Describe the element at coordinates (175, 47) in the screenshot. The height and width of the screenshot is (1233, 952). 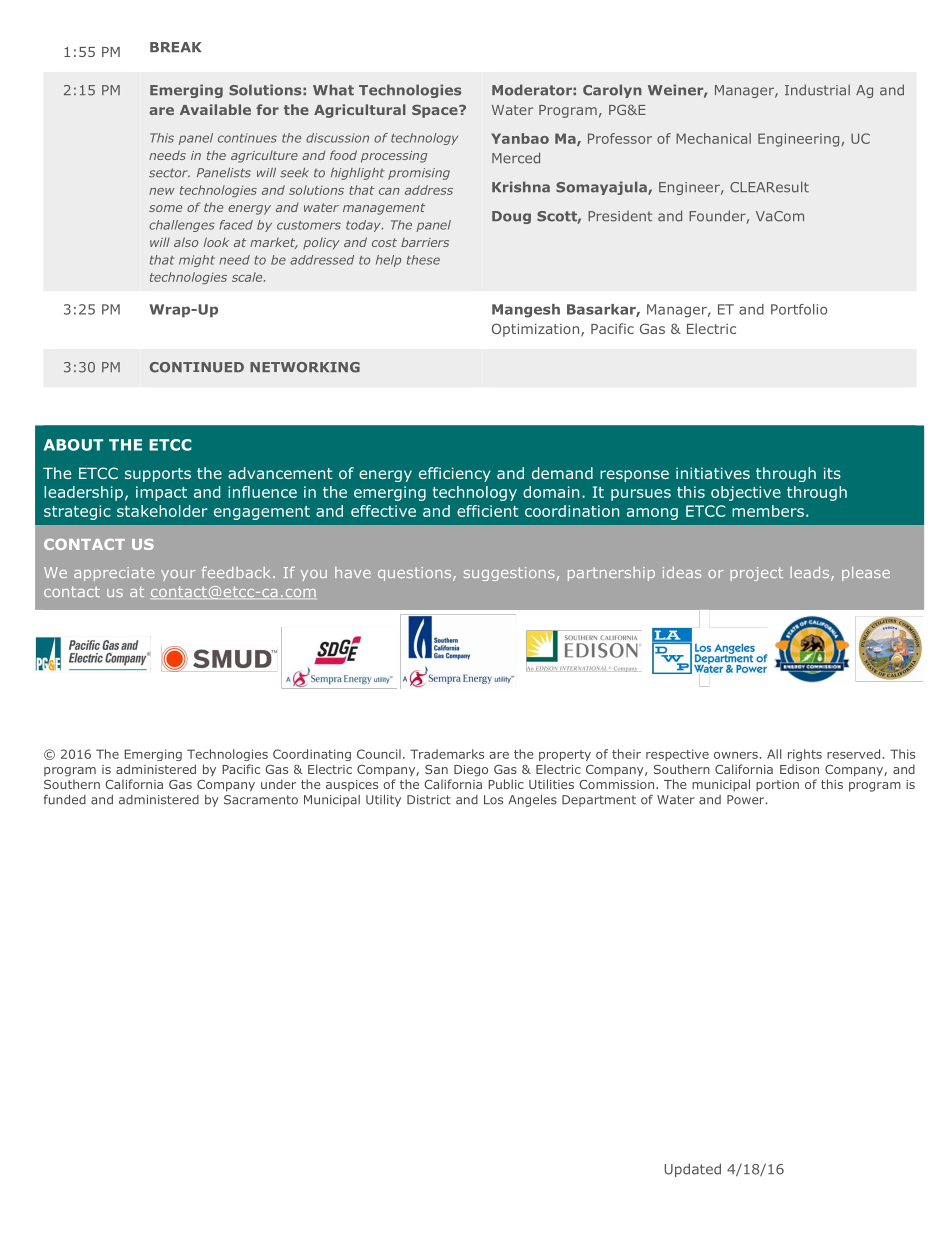
I see `BREAK` at that location.
